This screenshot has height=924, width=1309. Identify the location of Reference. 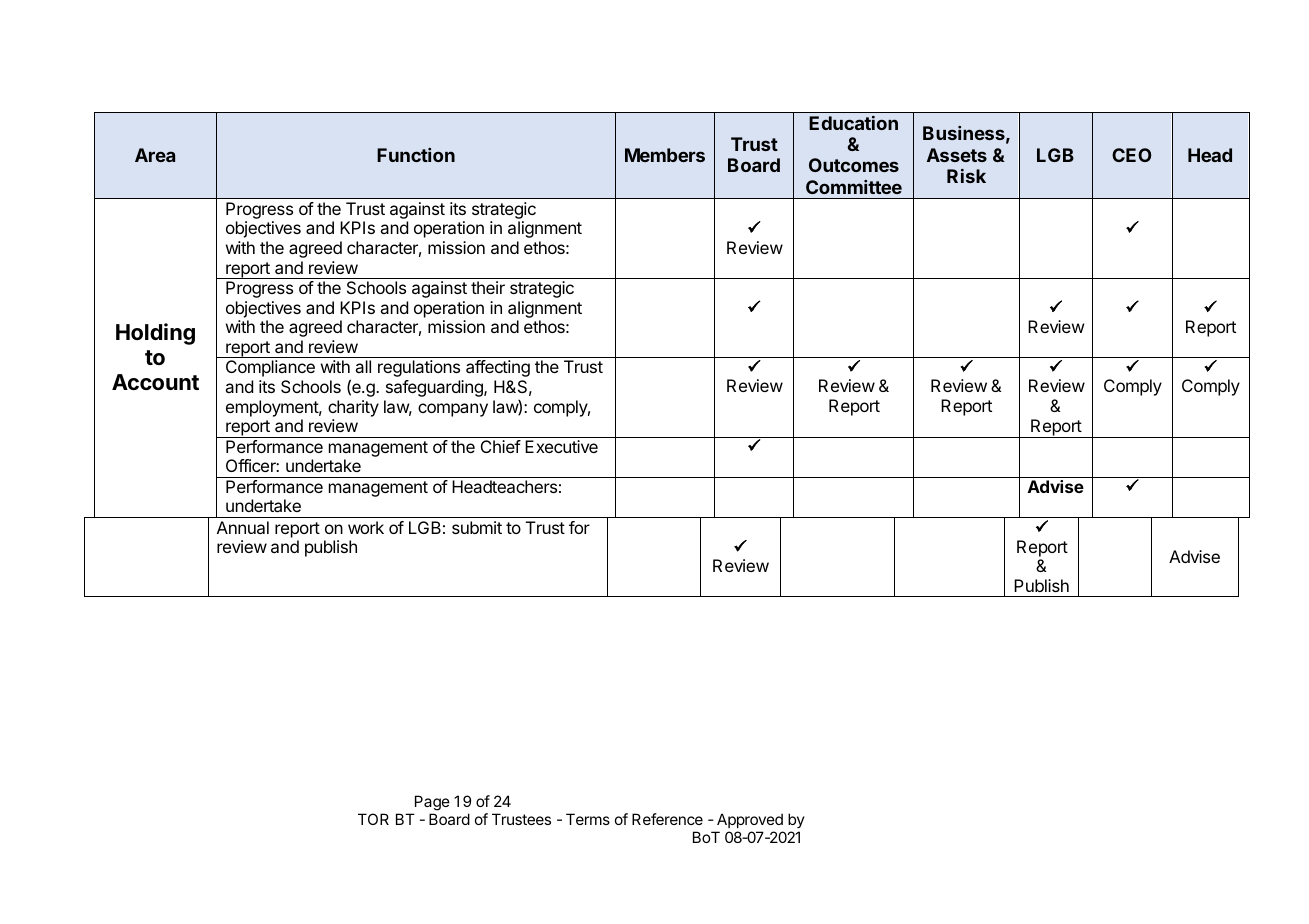
(667, 819).
